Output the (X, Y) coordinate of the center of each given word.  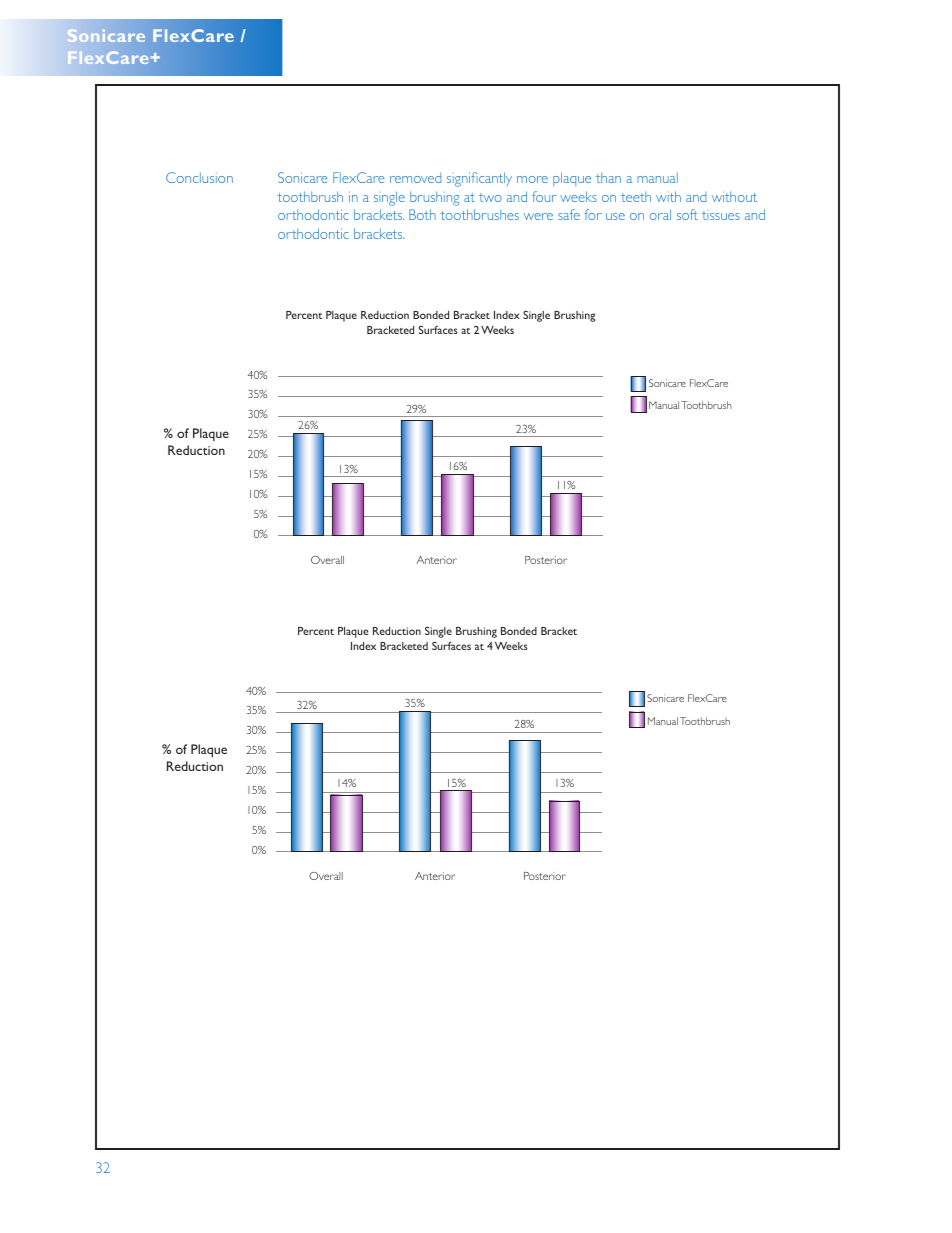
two (490, 197)
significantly (479, 179)
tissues (721, 215)
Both (422, 214)
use (615, 216)
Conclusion (199, 177)
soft (687, 214)
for (592, 214)
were (538, 216)
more (532, 179)
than (608, 177)
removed (415, 178)
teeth (636, 196)
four (544, 196)
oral (660, 214)
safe (569, 214)
